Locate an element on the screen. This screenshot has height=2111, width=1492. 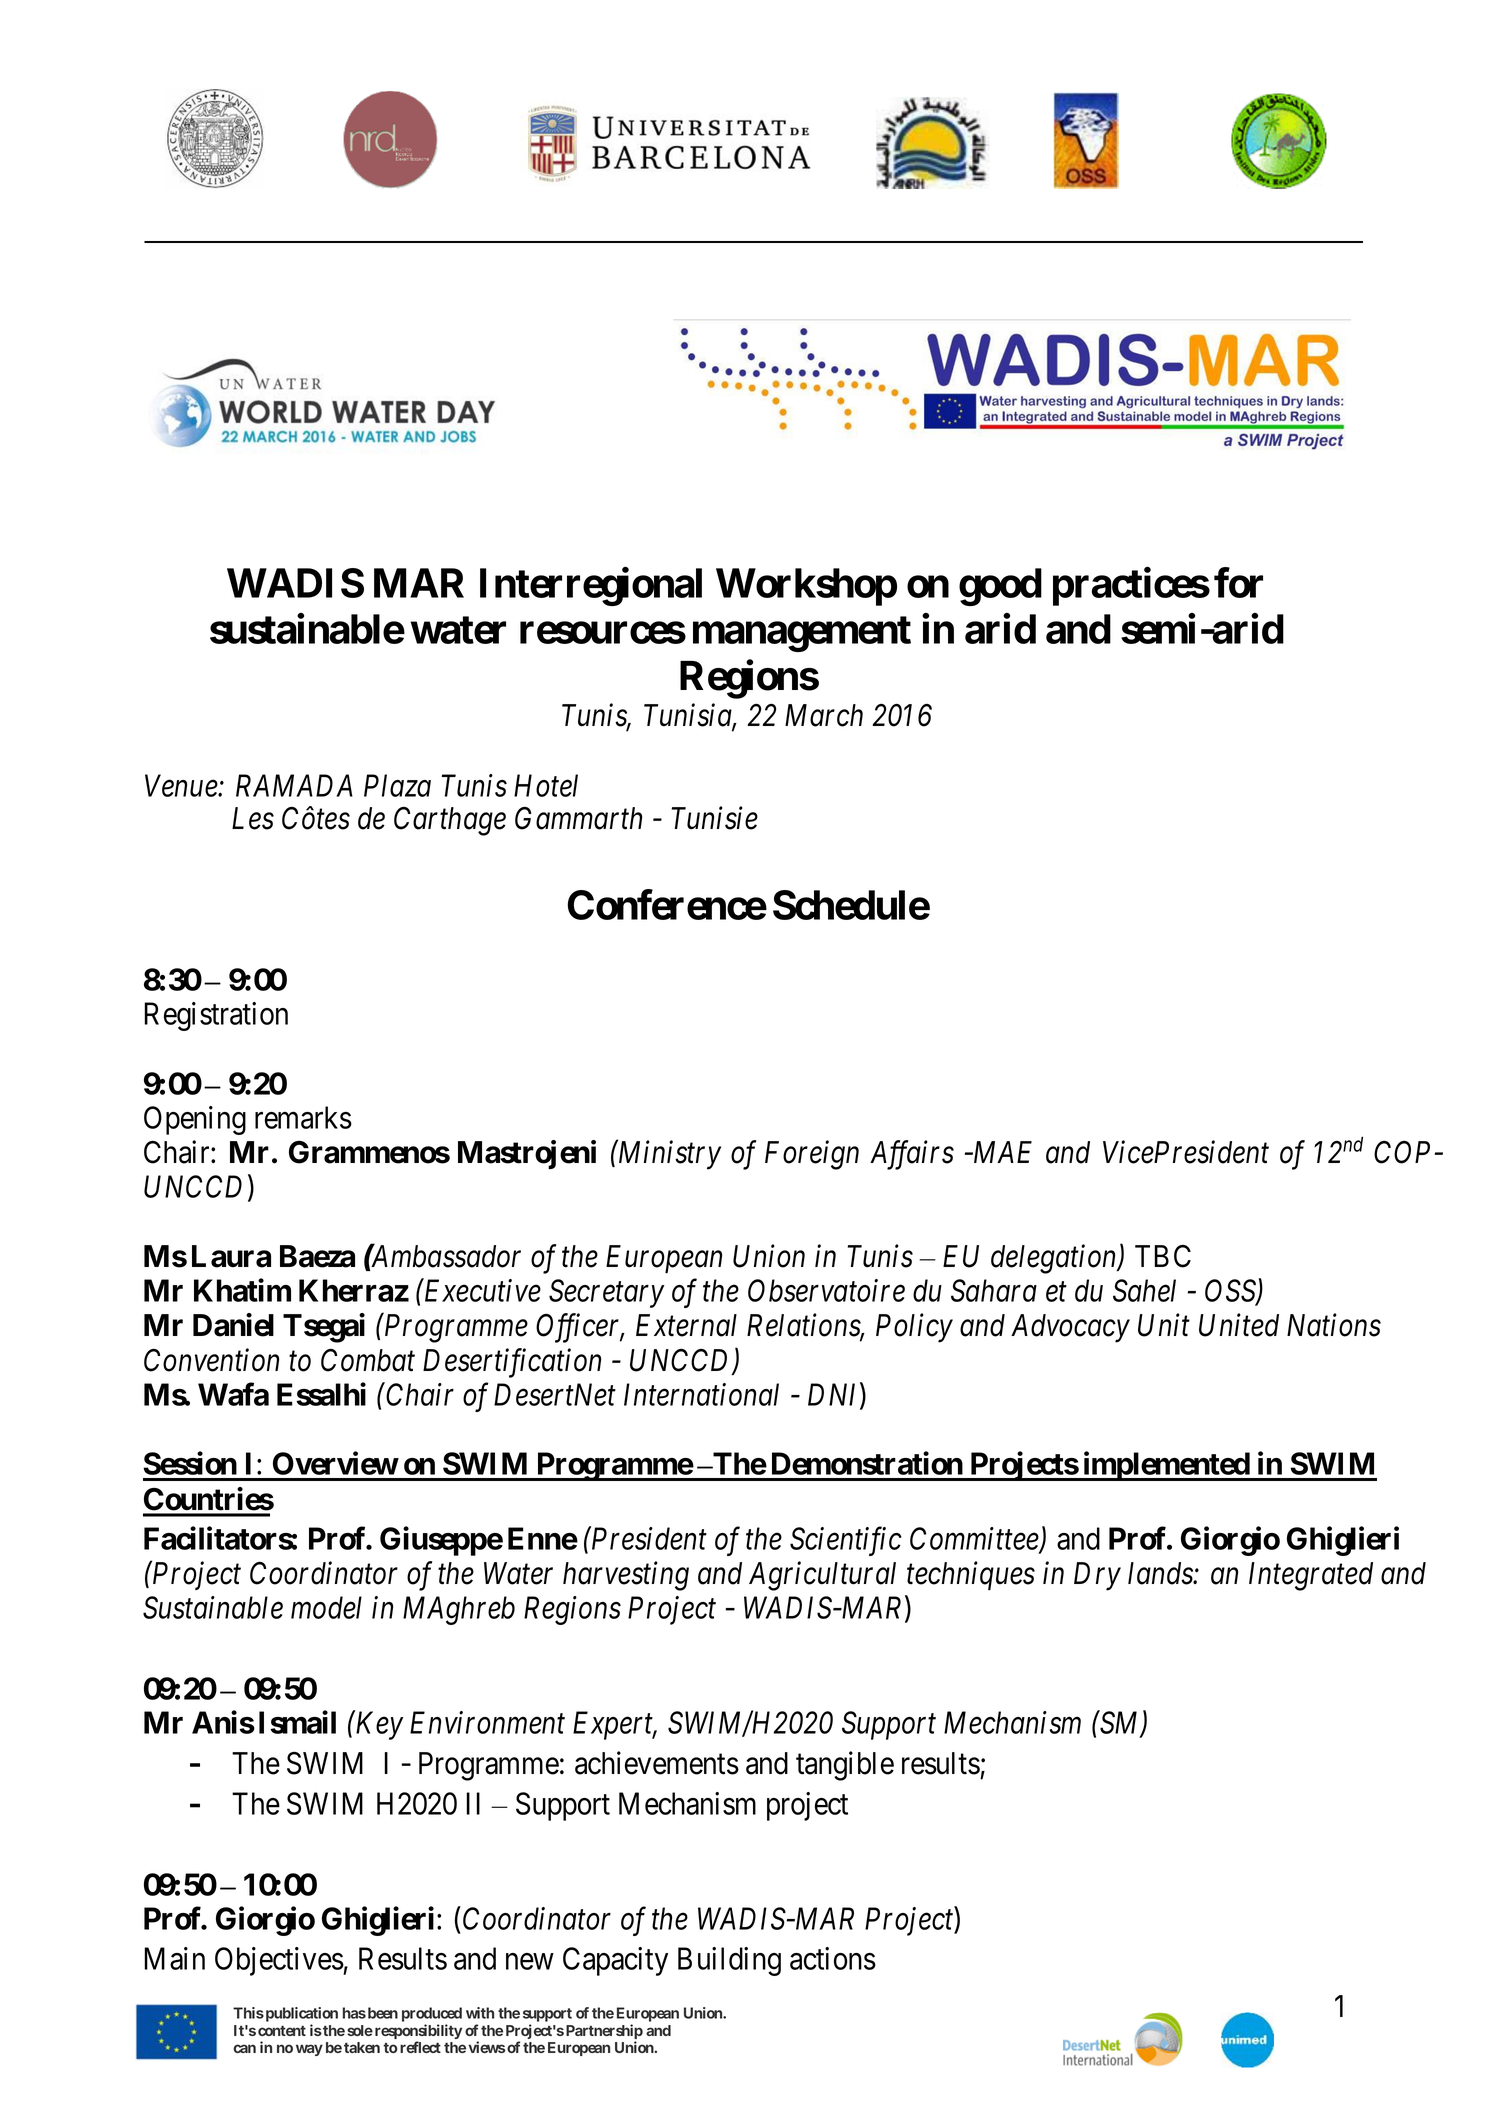
Dry is located at coordinates (1097, 1576).
